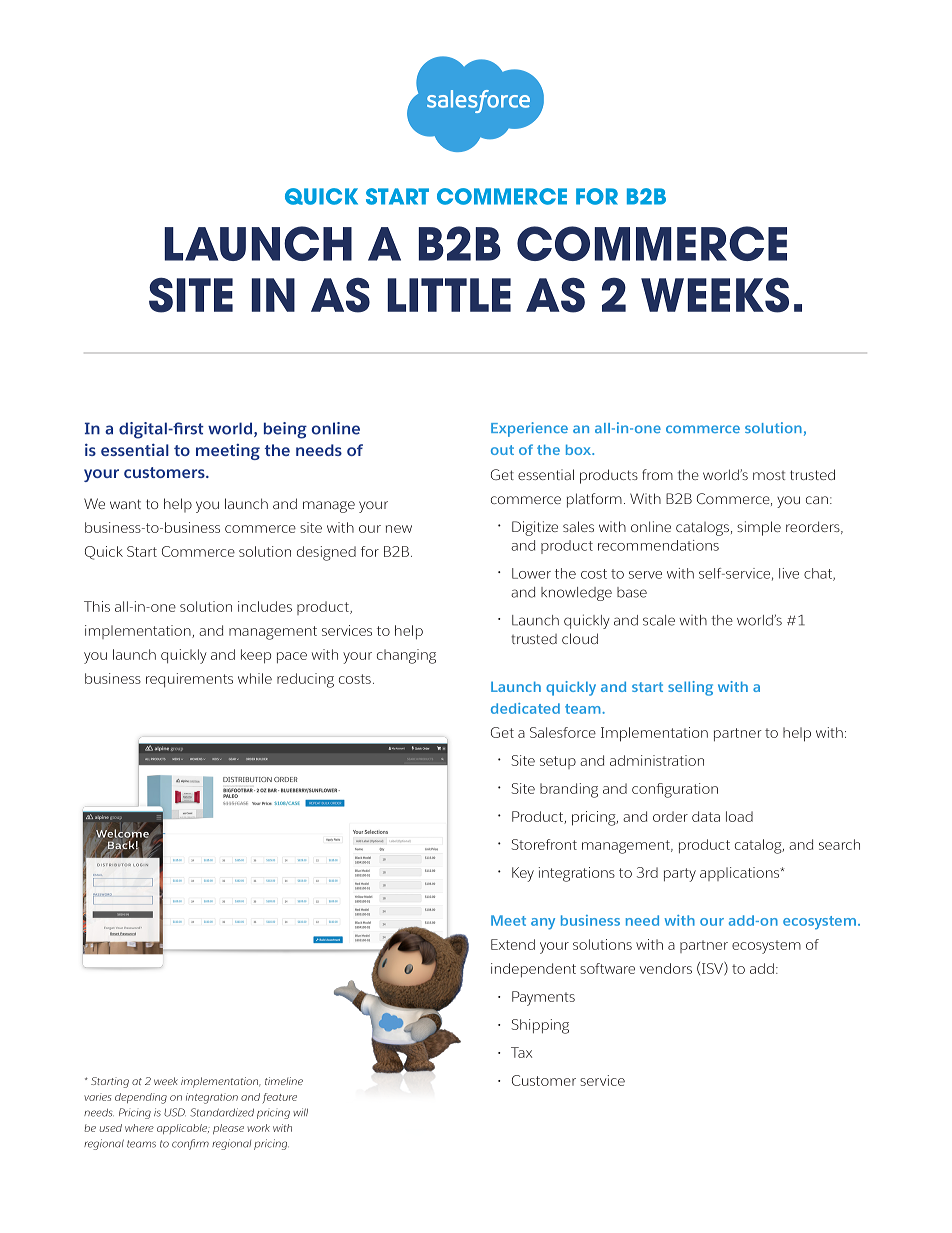 This image has width=952, height=1233. I want to click on requirements, so click(189, 680).
